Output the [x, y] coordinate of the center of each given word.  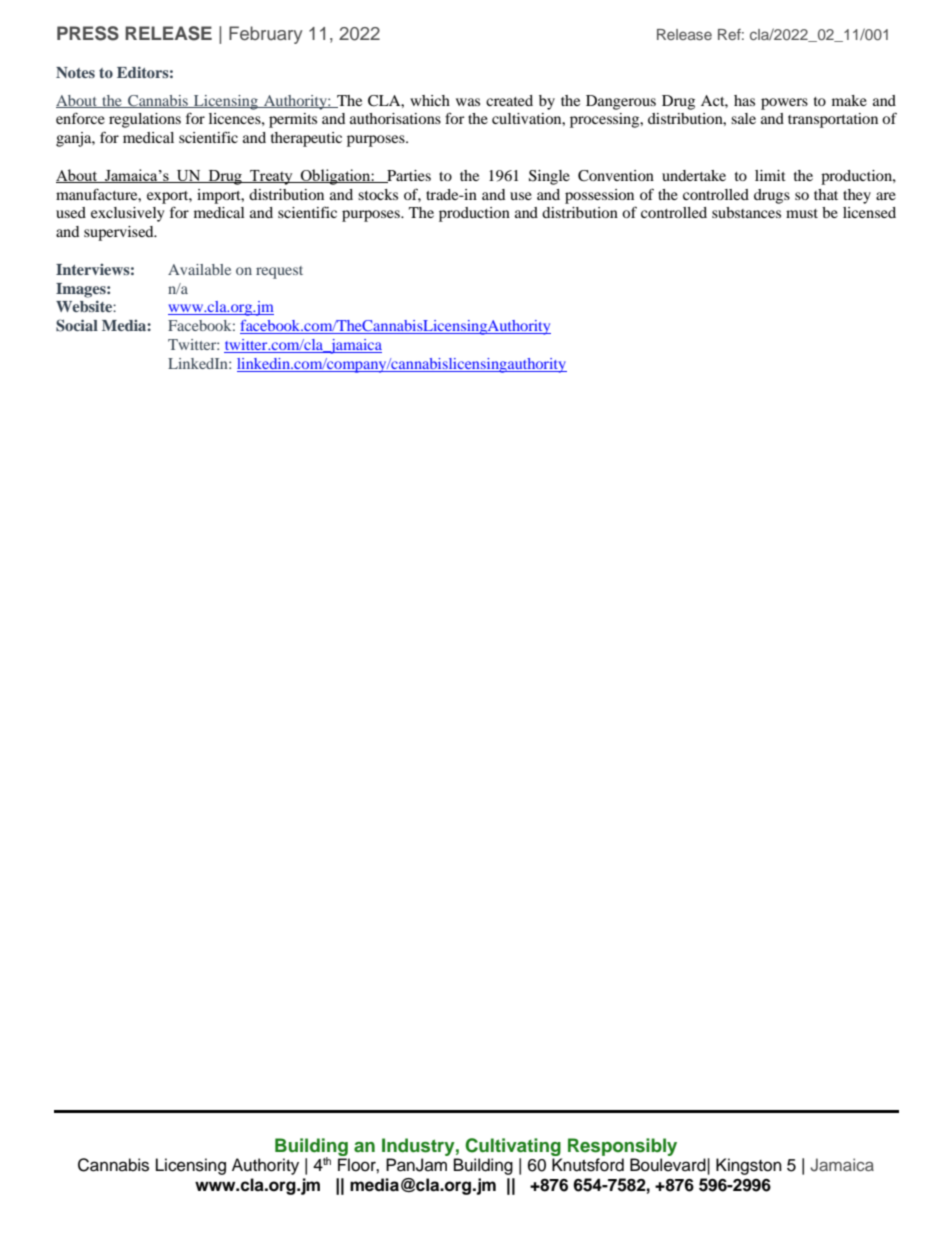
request [279, 272]
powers [784, 104]
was [468, 102]
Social [77, 325]
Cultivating [513, 1147]
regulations [145, 120]
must [802, 213]
